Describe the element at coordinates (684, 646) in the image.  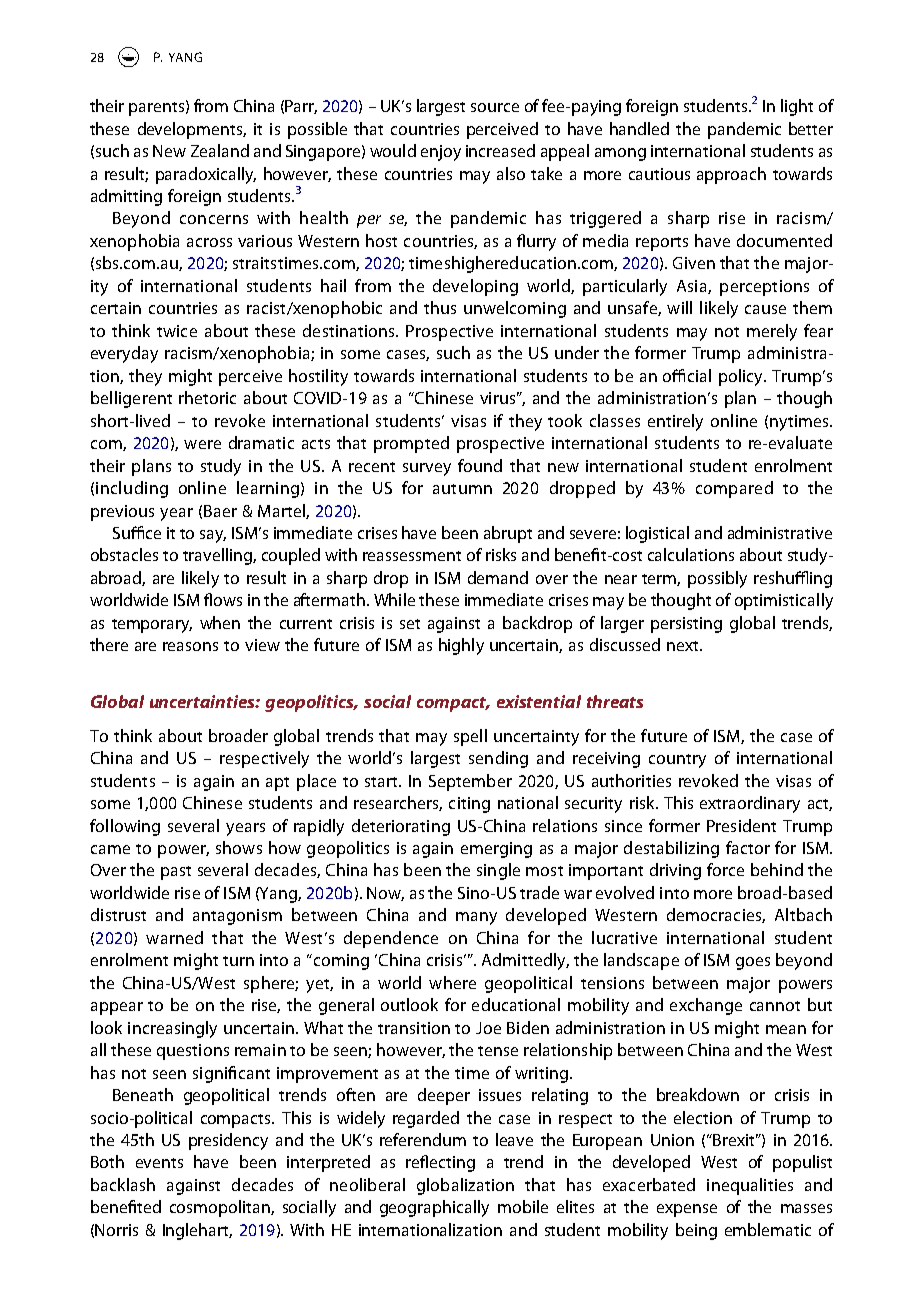
I see `next` at that location.
